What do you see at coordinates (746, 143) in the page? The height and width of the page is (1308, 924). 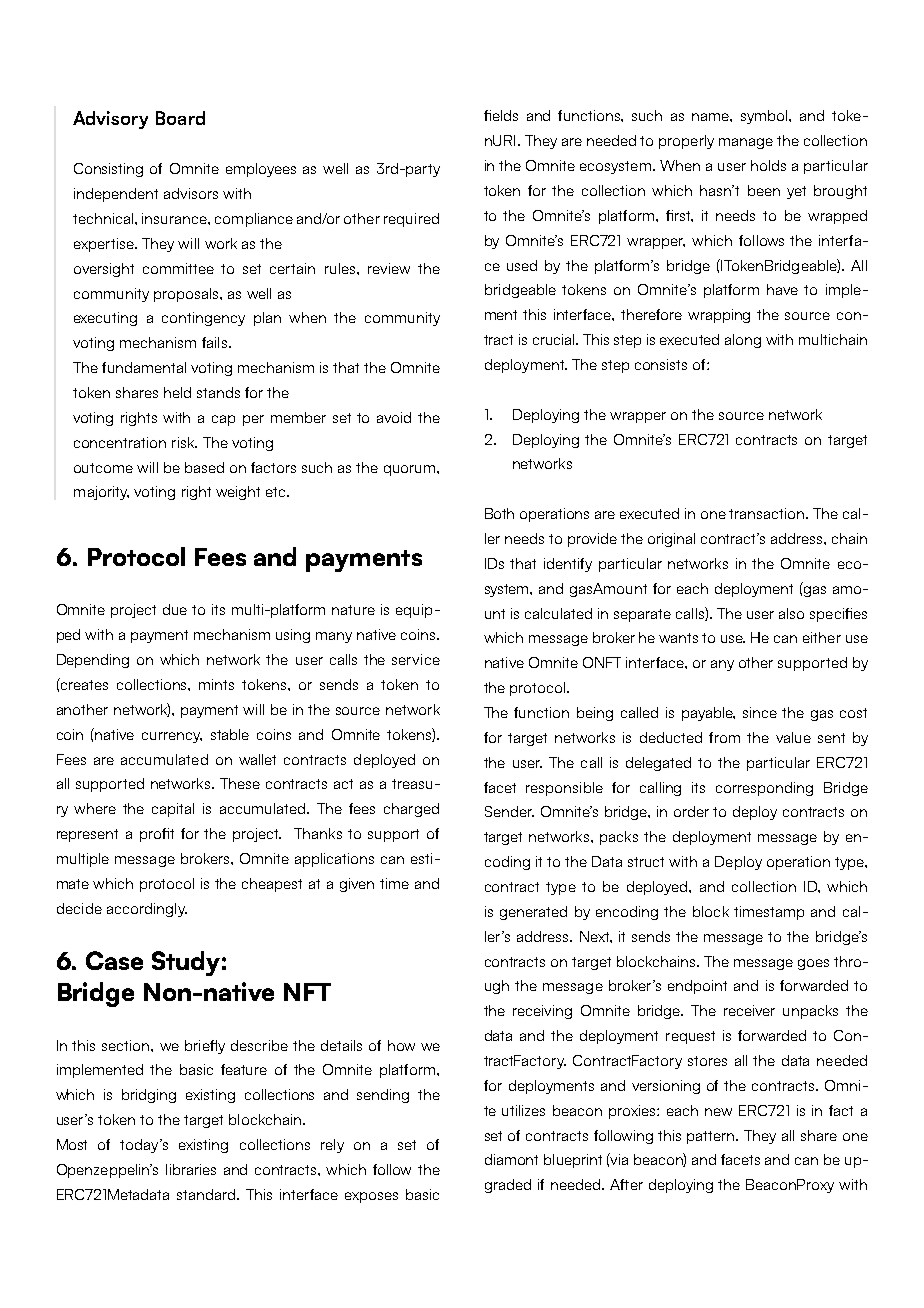 I see `manage` at bounding box center [746, 143].
